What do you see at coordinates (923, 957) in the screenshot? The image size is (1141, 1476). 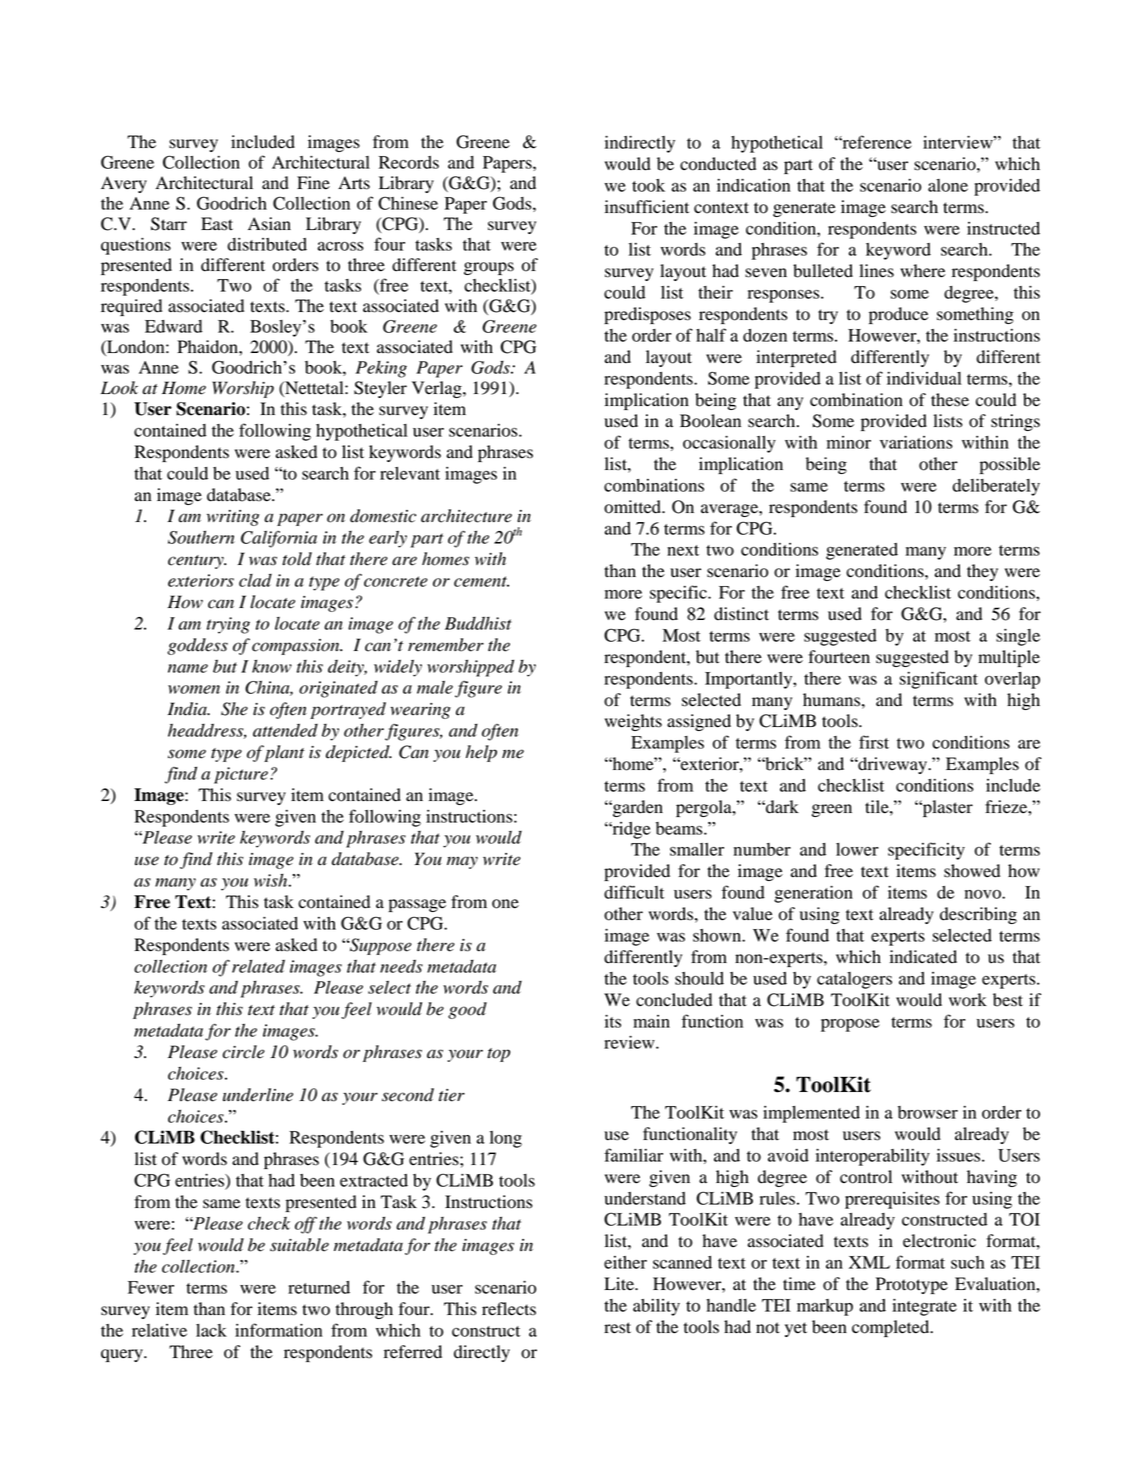 I see `indicated` at bounding box center [923, 957].
